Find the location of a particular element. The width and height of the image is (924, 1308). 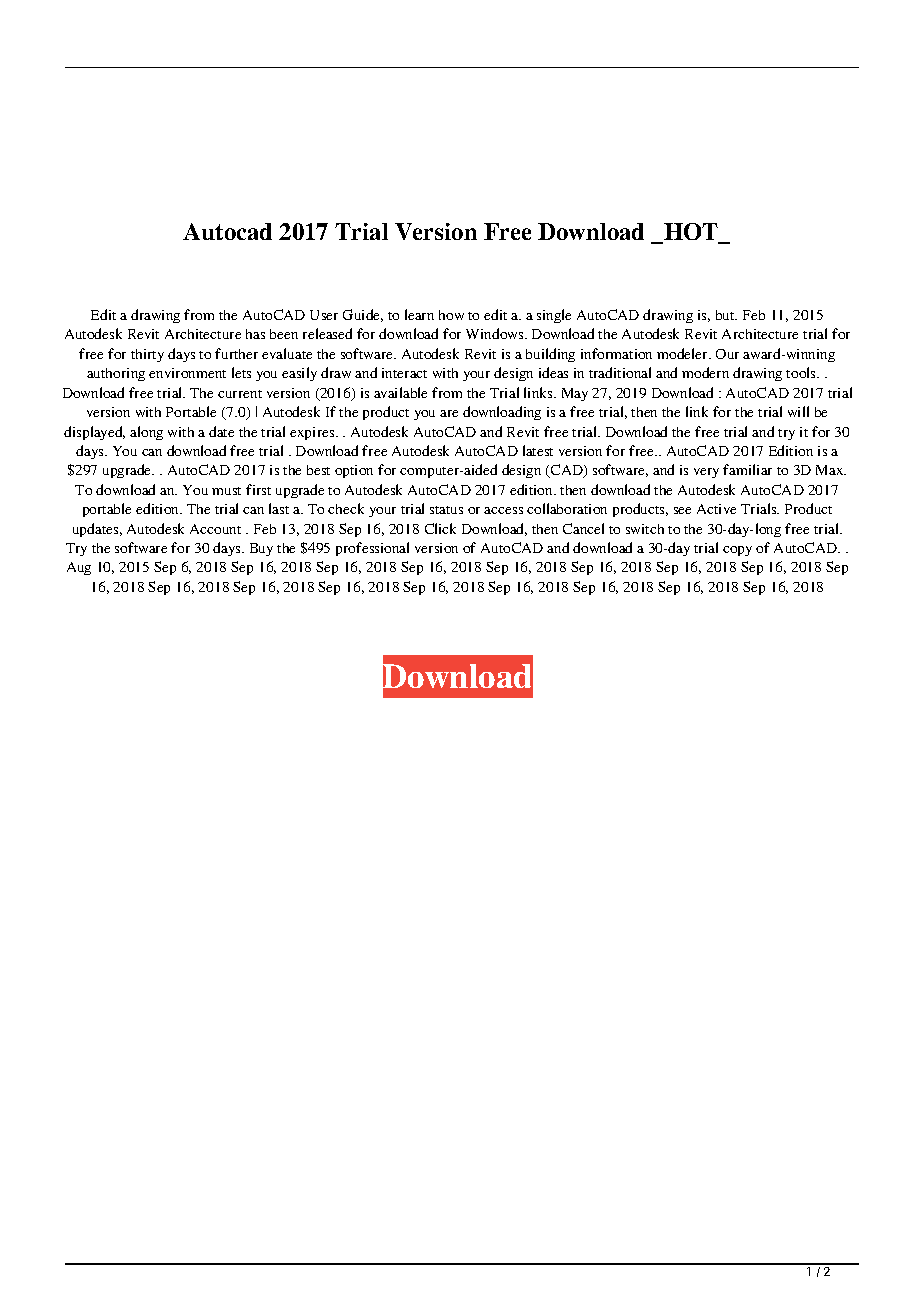

available is located at coordinates (400, 392).
